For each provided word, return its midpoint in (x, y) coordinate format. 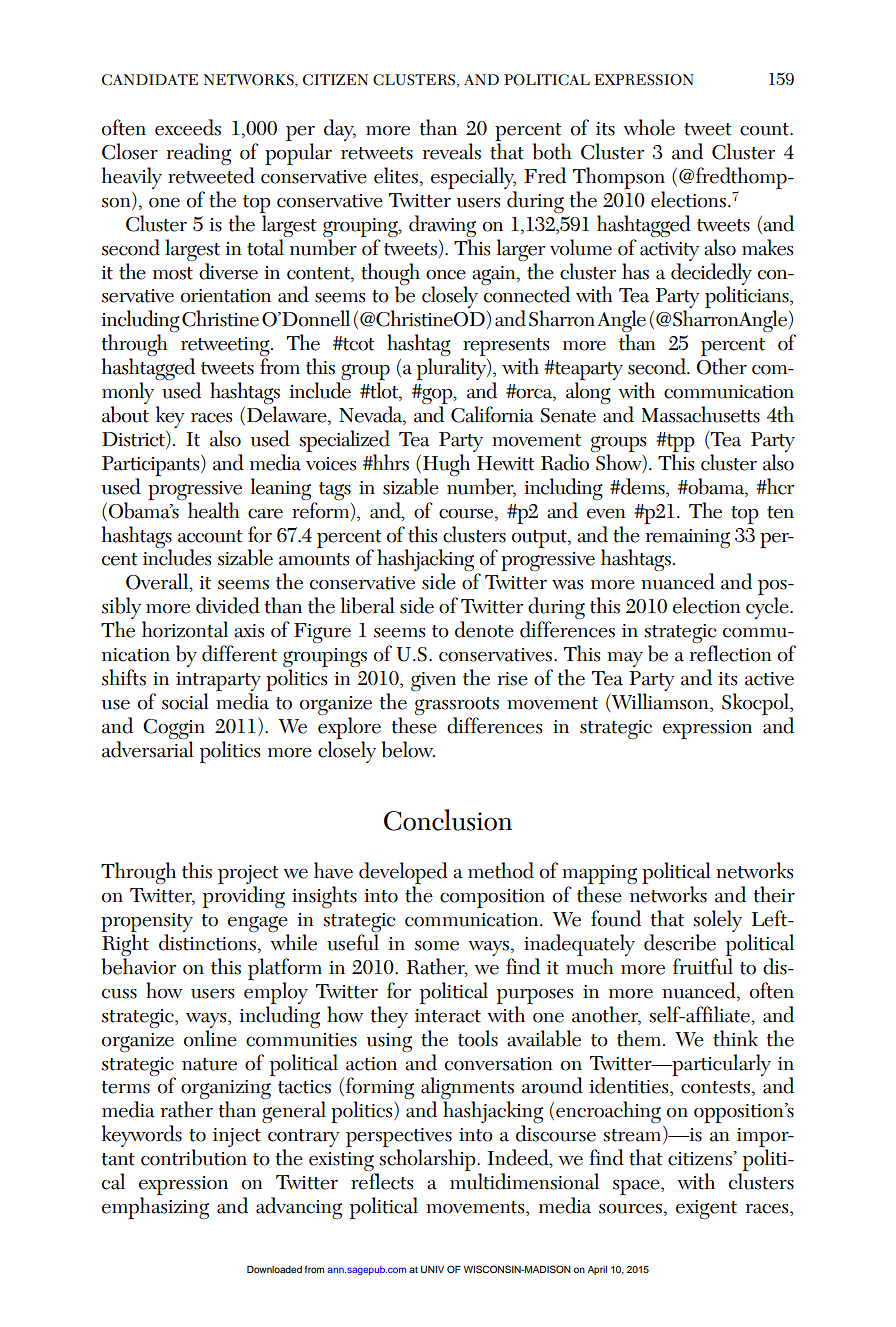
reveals (452, 151)
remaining (688, 538)
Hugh (446, 465)
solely (717, 922)
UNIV (432, 1269)
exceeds (188, 127)
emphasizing (155, 1208)
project (248, 876)
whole (649, 127)
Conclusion (448, 820)
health (214, 510)
